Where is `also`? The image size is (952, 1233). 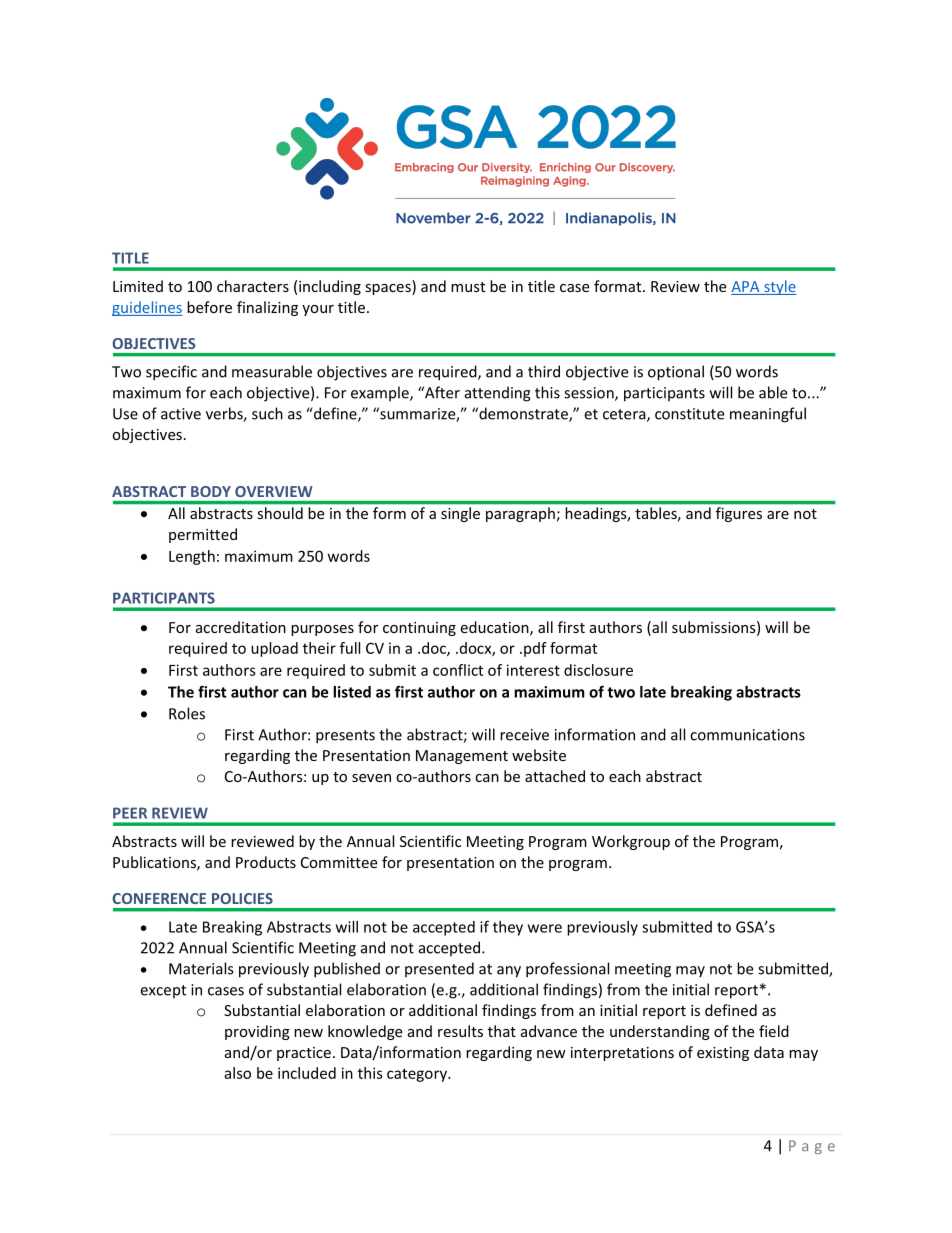 also is located at coordinates (237, 1073).
